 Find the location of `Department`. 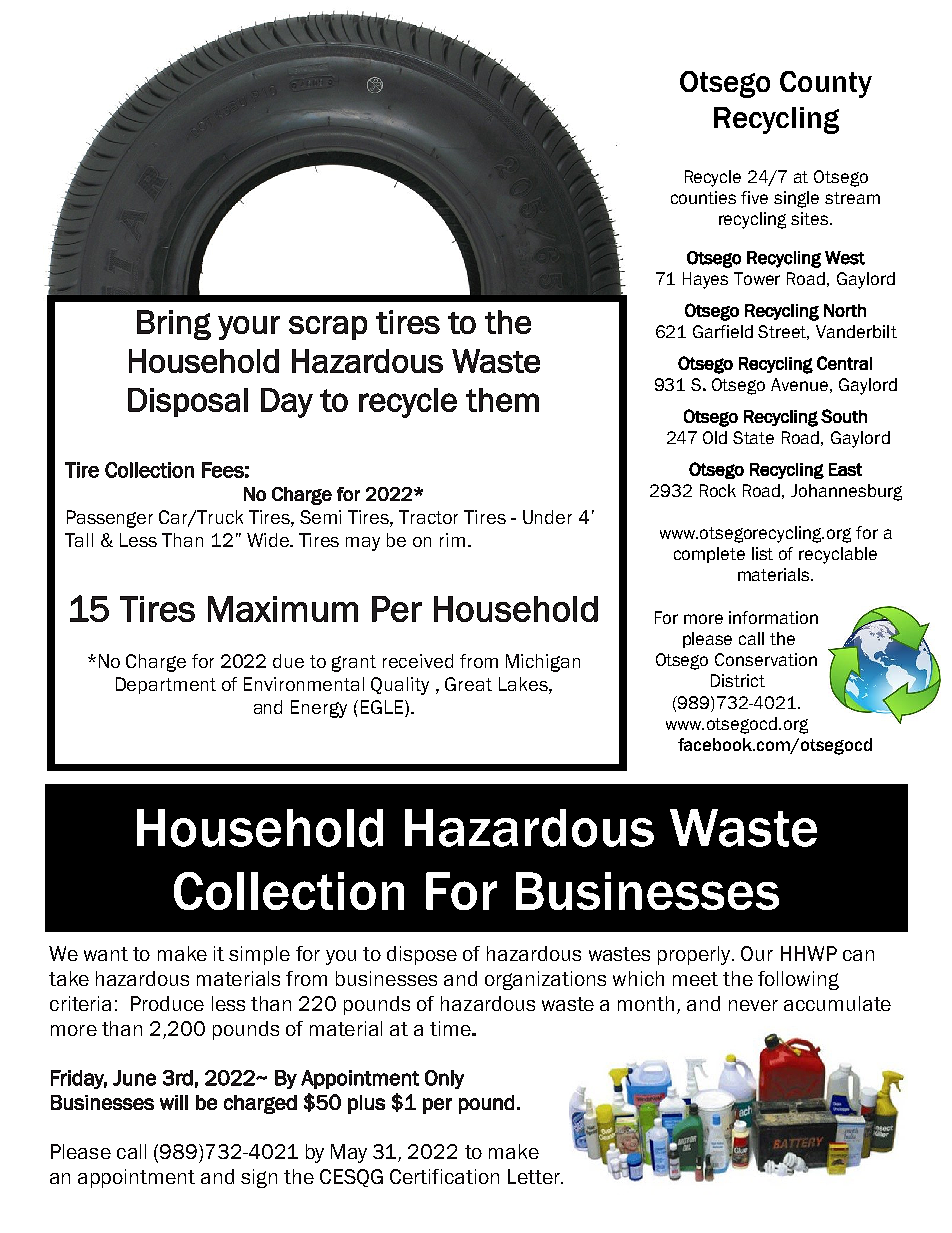

Department is located at coordinates (166, 685).
